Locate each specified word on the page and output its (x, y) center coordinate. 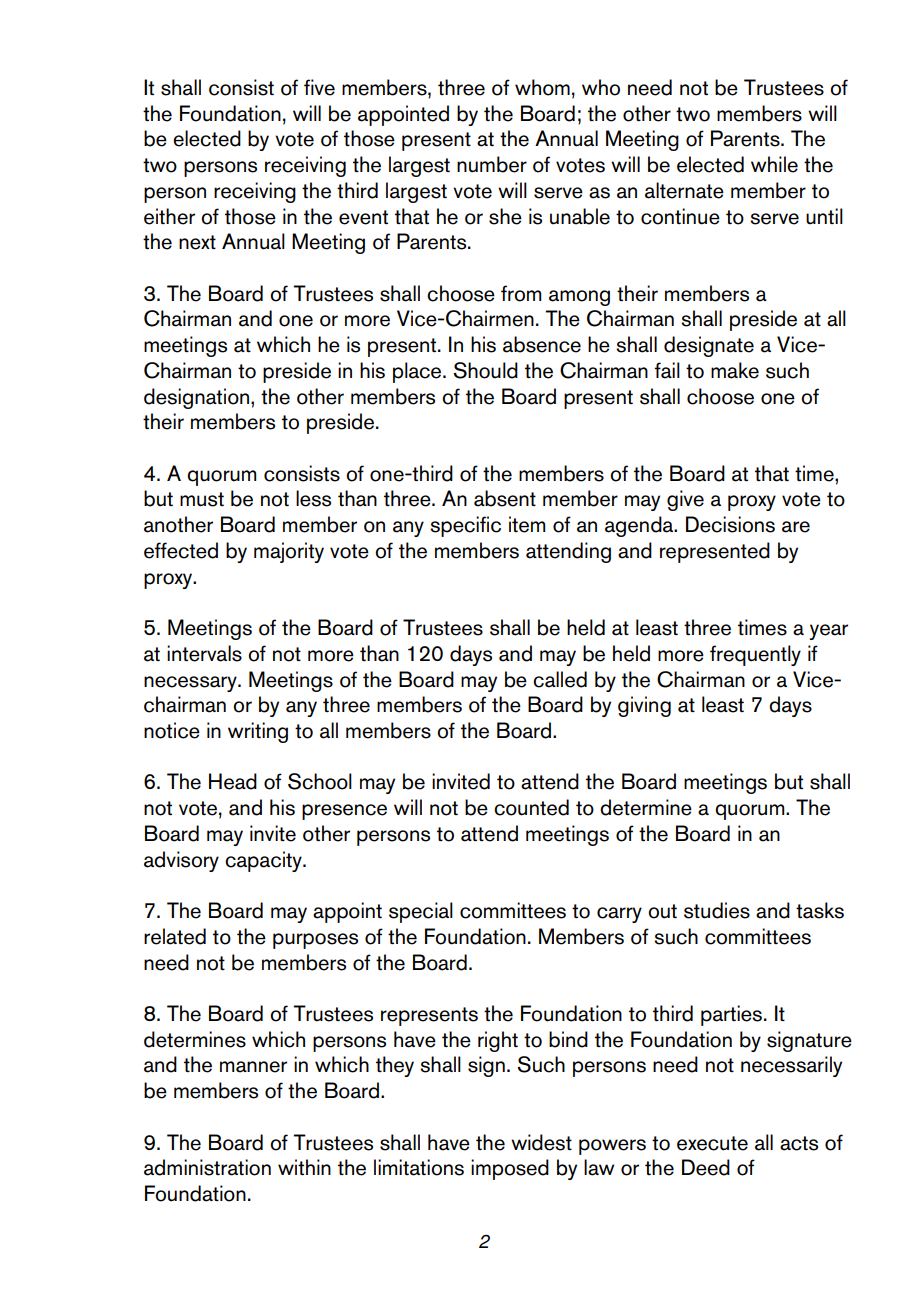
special (421, 912)
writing (258, 732)
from (521, 293)
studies (717, 910)
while (774, 164)
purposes (315, 941)
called (560, 679)
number (492, 164)
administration (207, 1167)
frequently (755, 655)
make (735, 370)
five (319, 87)
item (527, 524)
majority (289, 552)
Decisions (730, 524)
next (197, 242)
